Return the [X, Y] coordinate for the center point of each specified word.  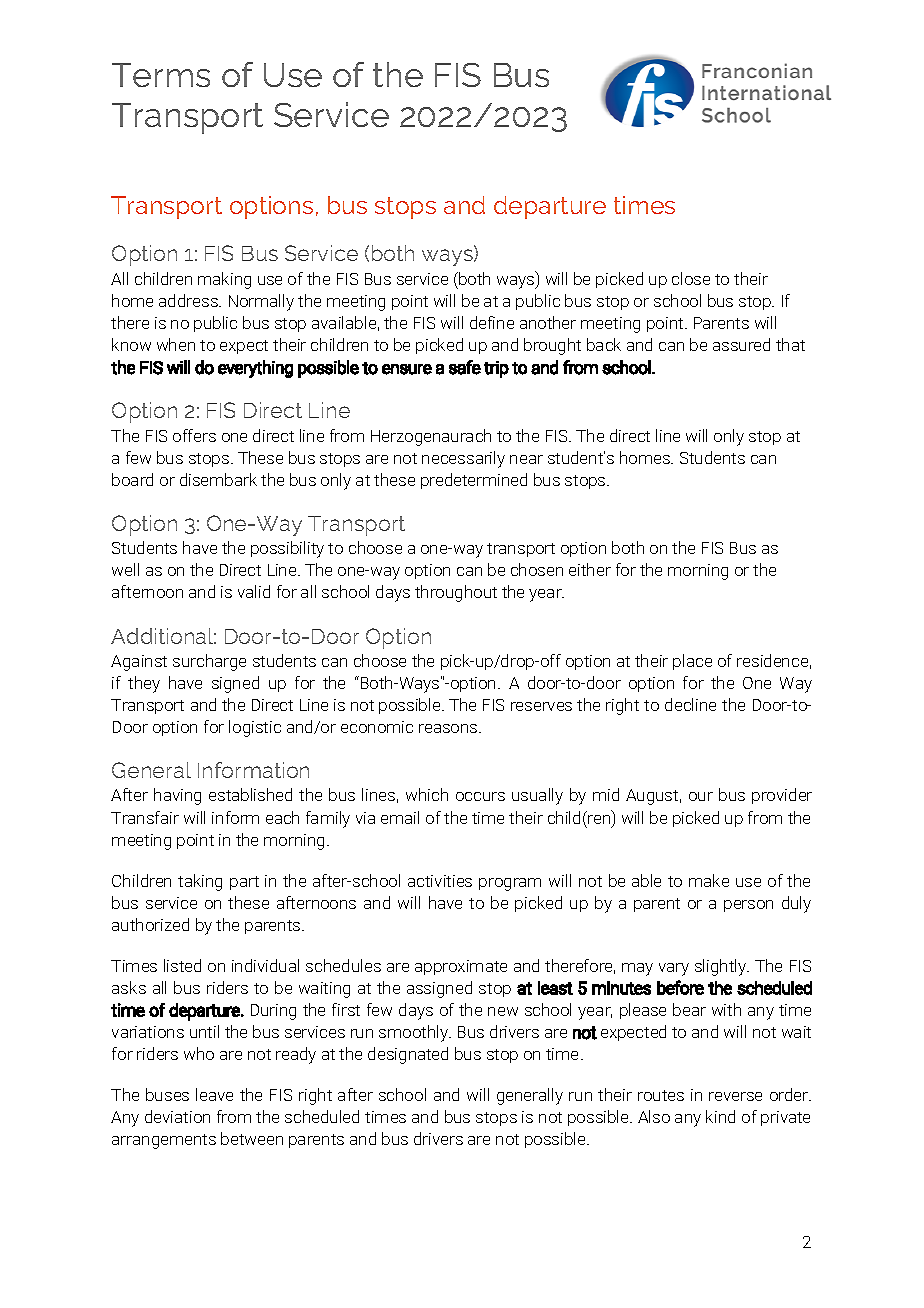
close [691, 278]
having [177, 796]
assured [741, 344]
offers [194, 435]
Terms [161, 75]
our [701, 796]
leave [214, 1094]
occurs [480, 796]
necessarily [463, 459]
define [492, 322]
